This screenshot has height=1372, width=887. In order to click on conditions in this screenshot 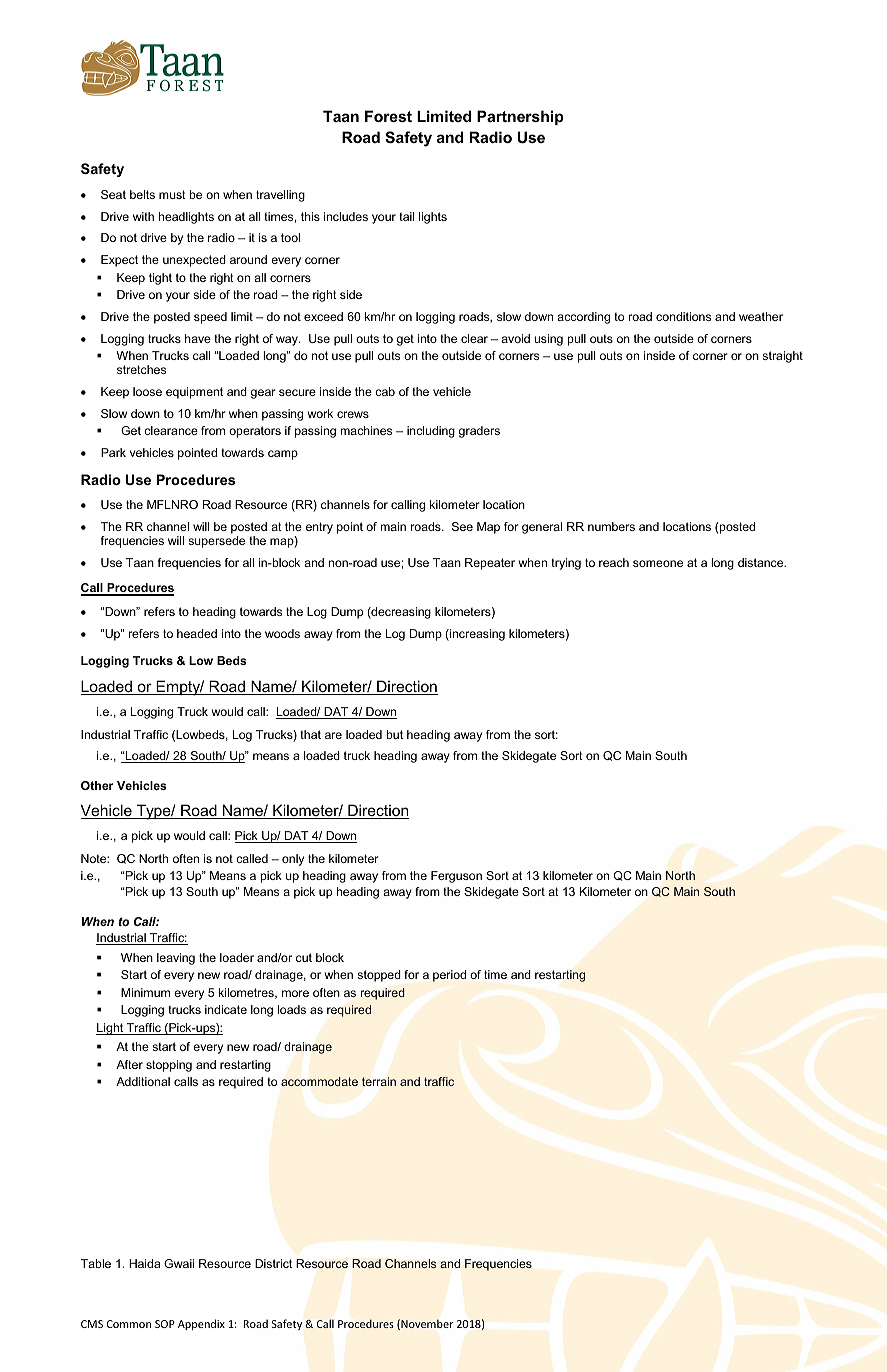, I will do `click(683, 316)`.
